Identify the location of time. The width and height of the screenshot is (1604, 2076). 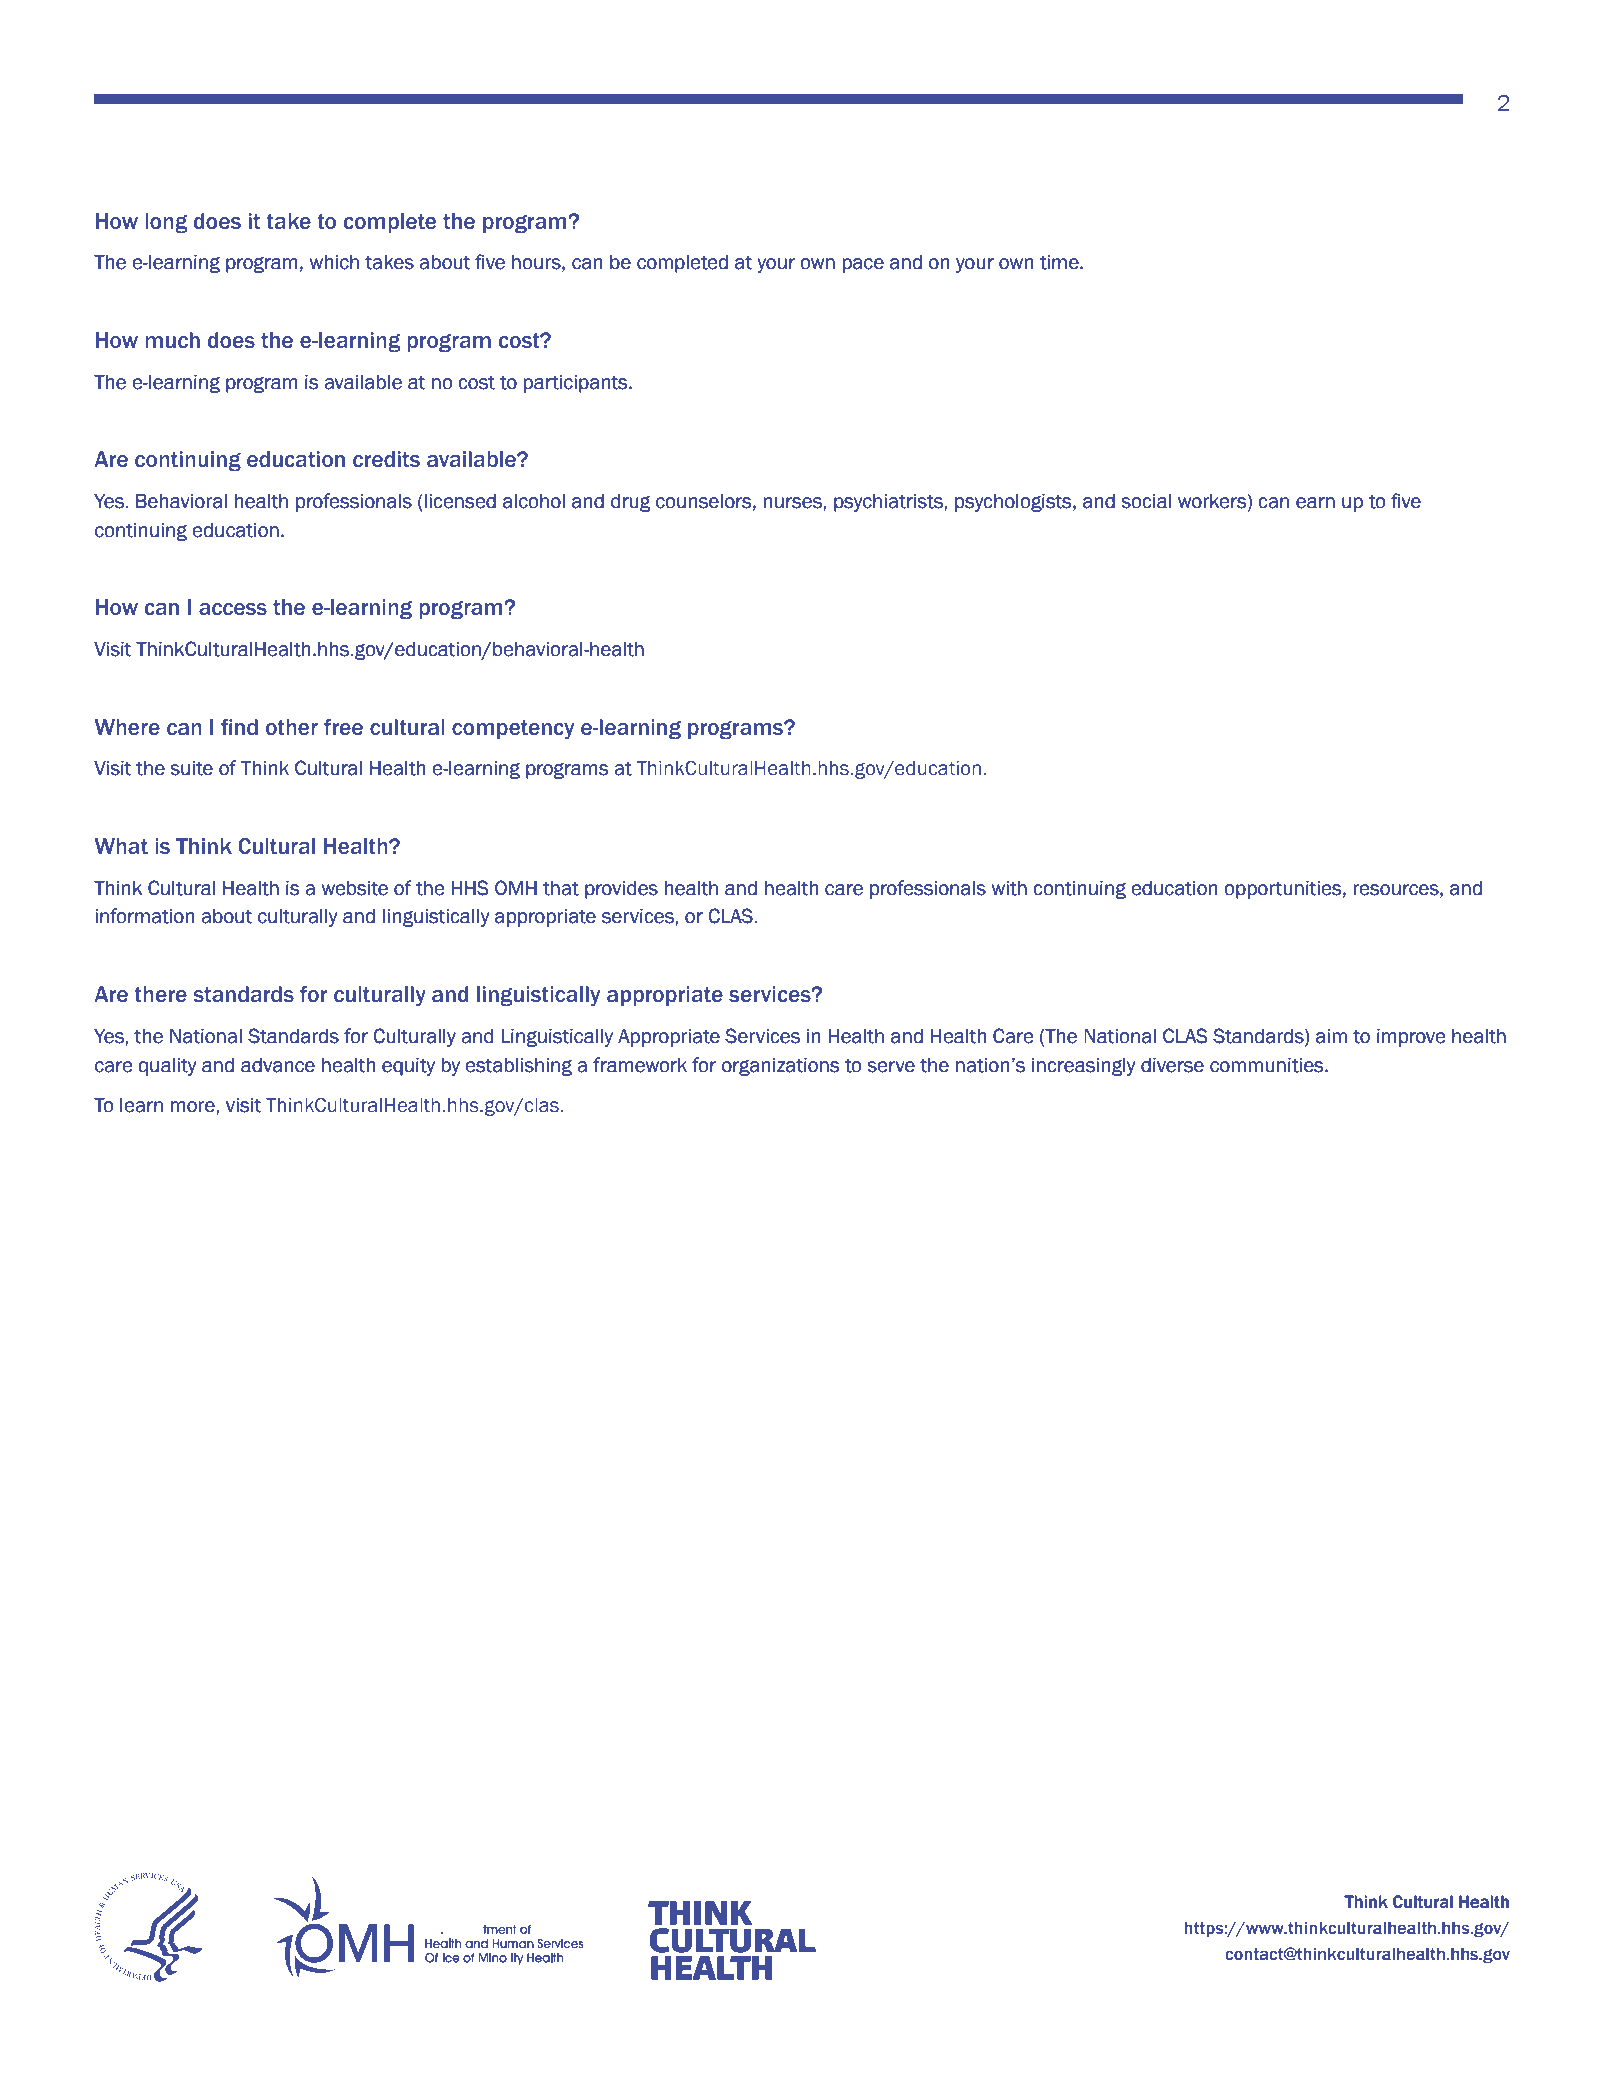
(1060, 262).
